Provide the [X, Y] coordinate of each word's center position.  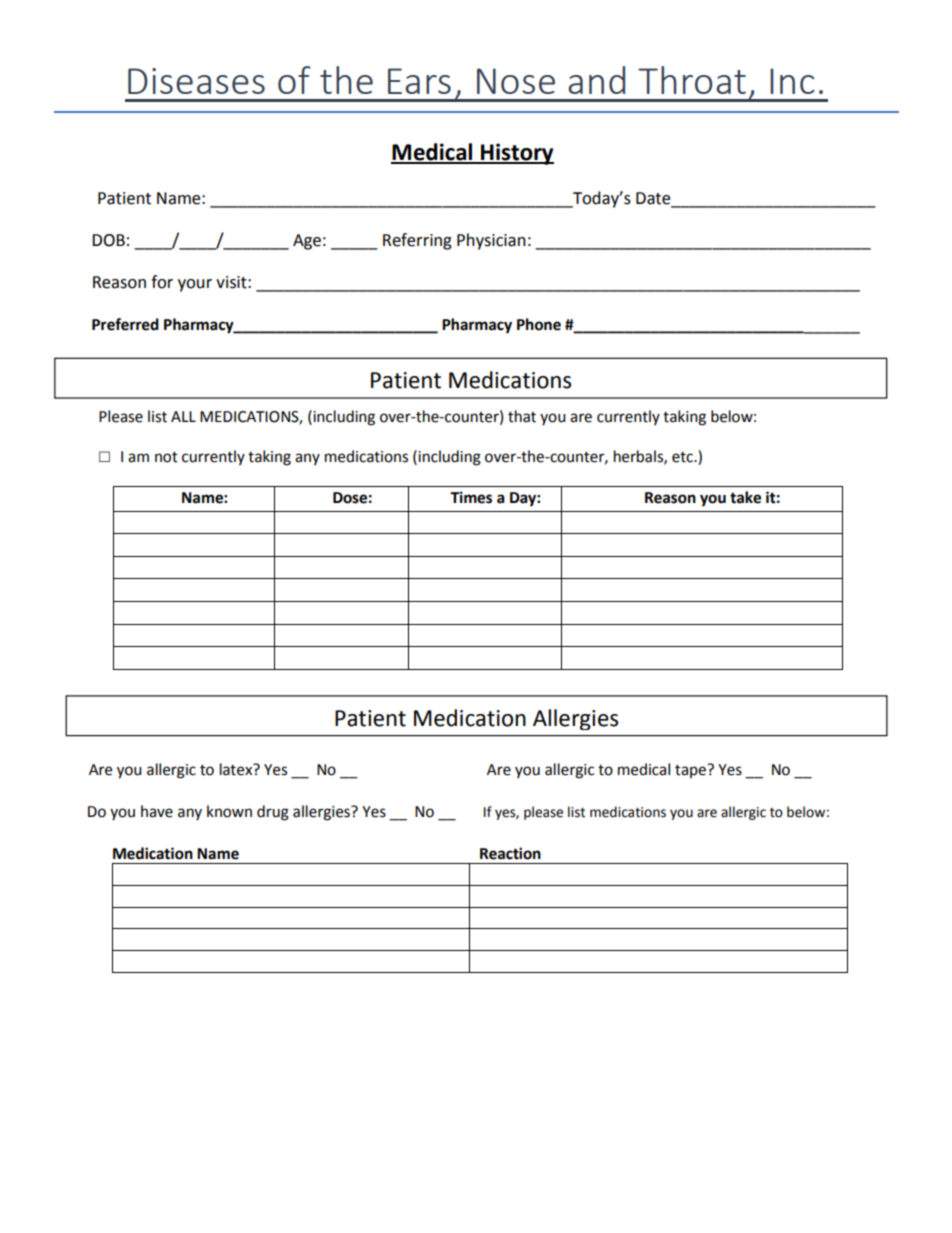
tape [691, 771]
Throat [692, 80]
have [157, 811]
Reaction [510, 853]
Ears [419, 81]
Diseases [196, 81]
